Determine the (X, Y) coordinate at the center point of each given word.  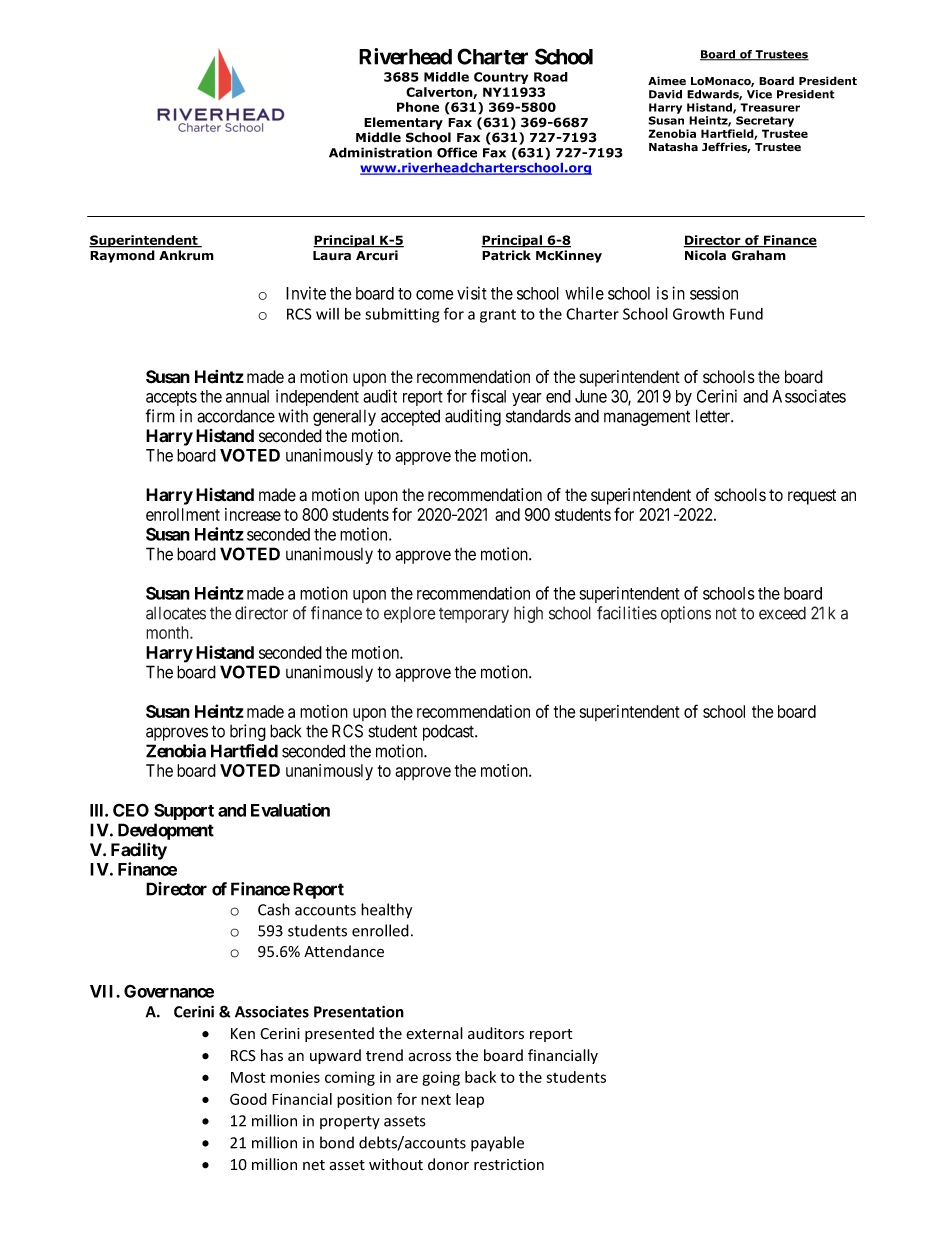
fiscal (488, 396)
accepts (171, 398)
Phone (418, 107)
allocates (176, 613)
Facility (139, 851)
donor (448, 1164)
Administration (380, 152)
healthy (386, 911)
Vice (759, 94)
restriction (509, 1164)
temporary (474, 615)
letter (714, 416)
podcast (449, 732)
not (726, 614)
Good (248, 1099)
